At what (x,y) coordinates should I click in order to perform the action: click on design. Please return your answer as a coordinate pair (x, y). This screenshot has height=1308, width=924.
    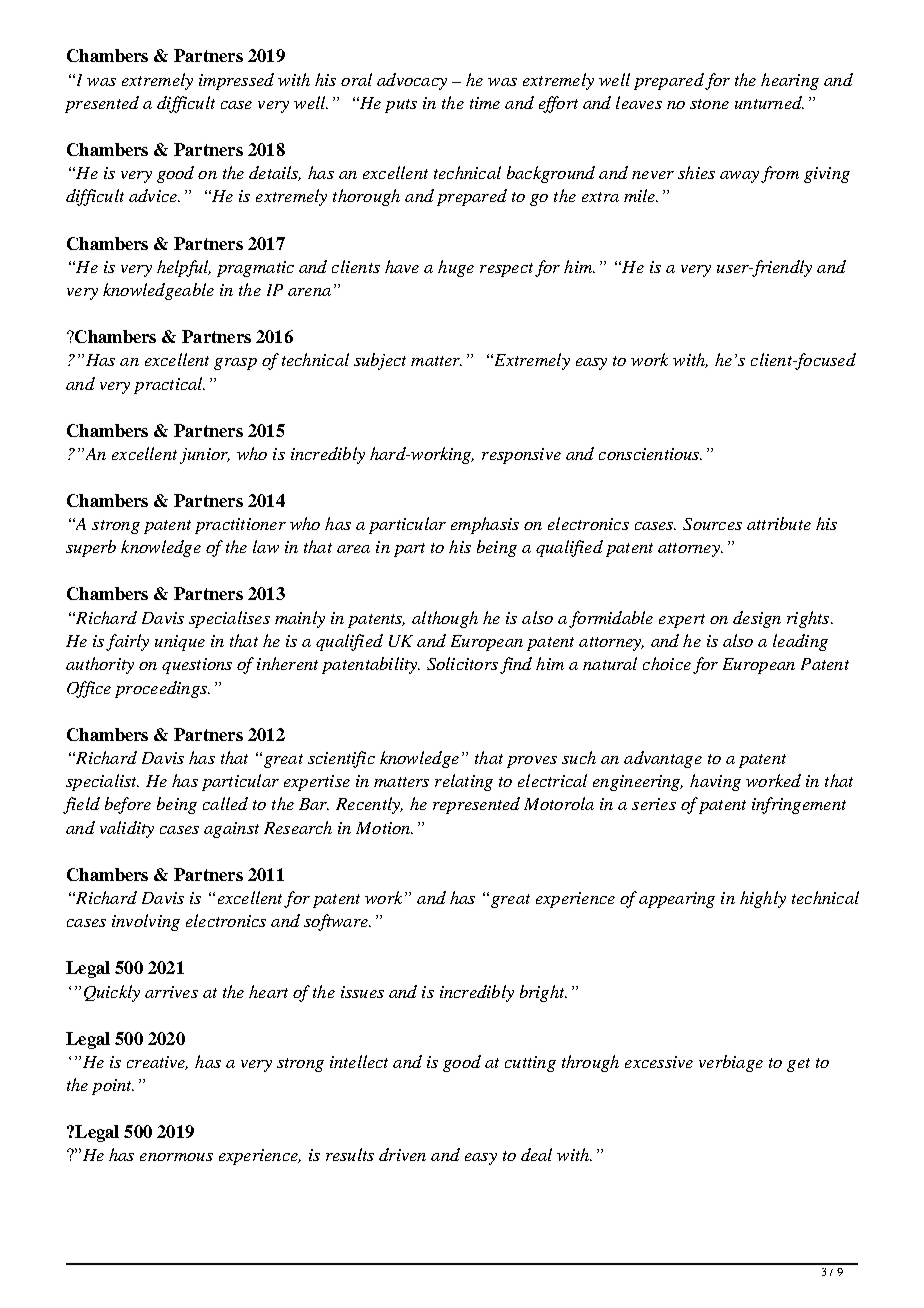
    Looking at the image, I should click on (757, 619).
